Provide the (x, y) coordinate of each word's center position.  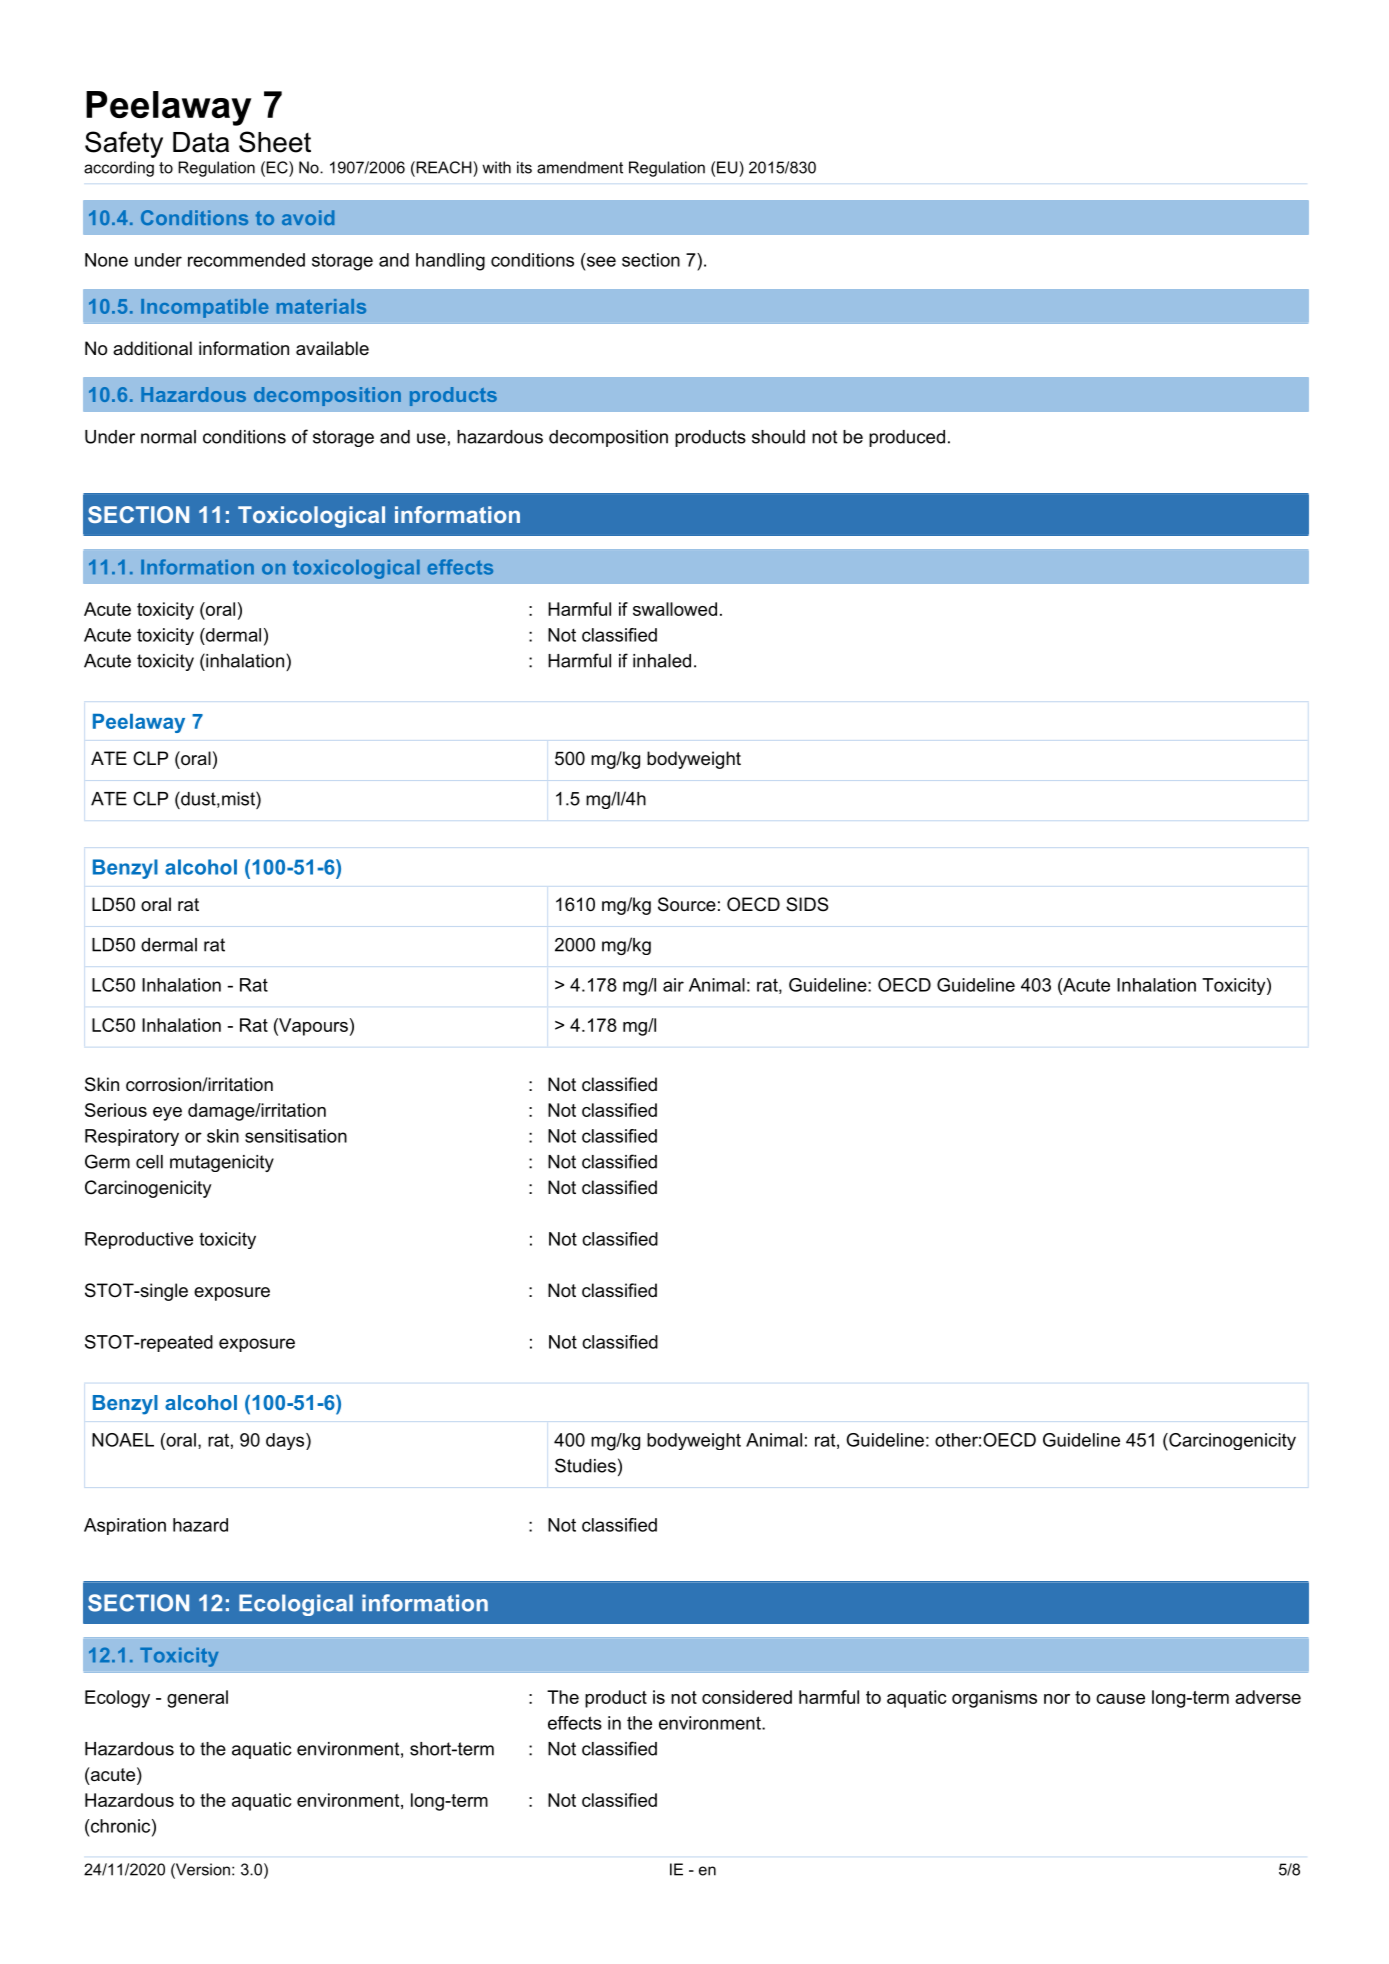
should (778, 437)
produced (907, 438)
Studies (585, 1465)
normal (168, 437)
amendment (580, 167)
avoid (308, 217)
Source (687, 904)
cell (149, 1162)
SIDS (807, 904)
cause (1120, 1699)
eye (167, 1114)
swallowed (675, 609)
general (197, 1699)
